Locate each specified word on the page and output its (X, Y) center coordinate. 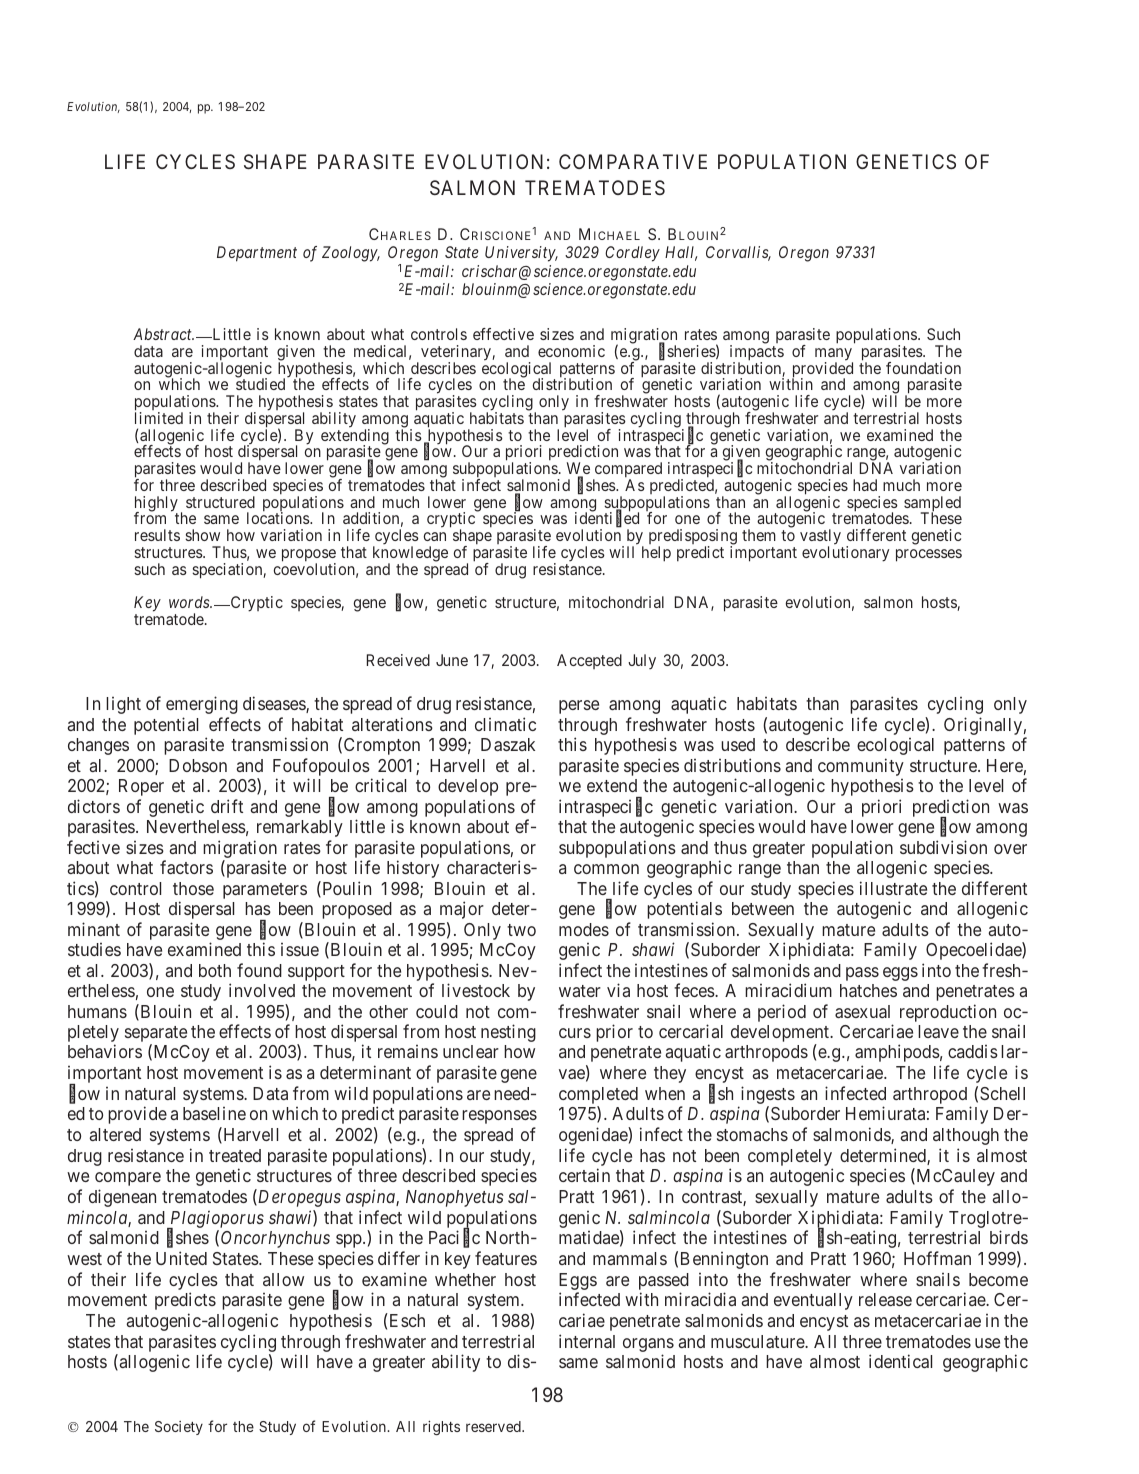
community (861, 767)
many (834, 355)
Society (179, 1428)
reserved (494, 1426)
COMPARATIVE (633, 161)
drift (227, 806)
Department (257, 254)
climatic (505, 724)
